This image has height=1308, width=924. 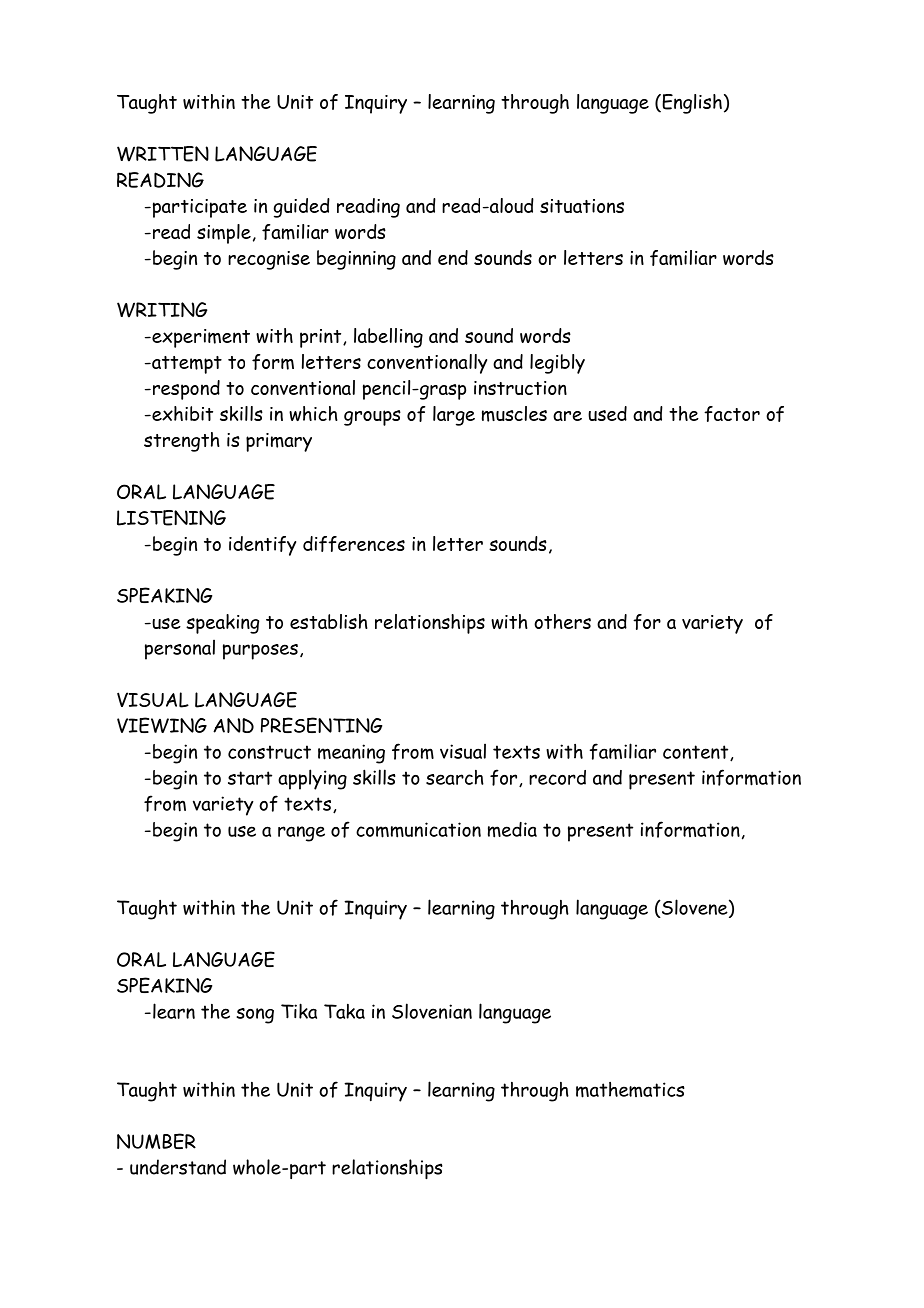 I want to click on Slovenian, so click(x=432, y=1011).
